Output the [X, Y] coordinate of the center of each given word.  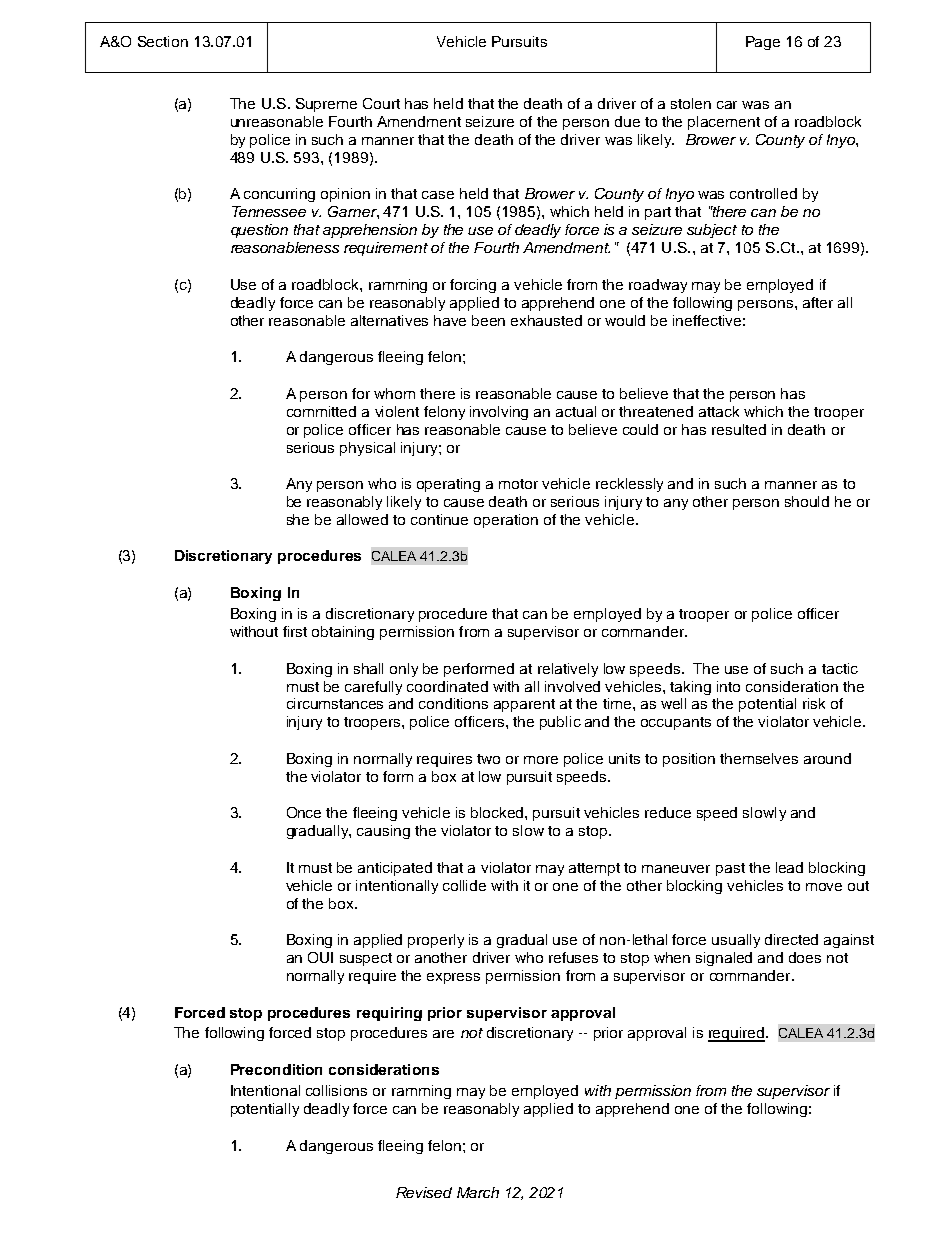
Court [381, 103]
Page [763, 43]
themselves [759, 758]
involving [499, 413]
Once [304, 812]
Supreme [326, 105]
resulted [739, 429]
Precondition [276, 1069]
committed [321, 411]
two [488, 759]
